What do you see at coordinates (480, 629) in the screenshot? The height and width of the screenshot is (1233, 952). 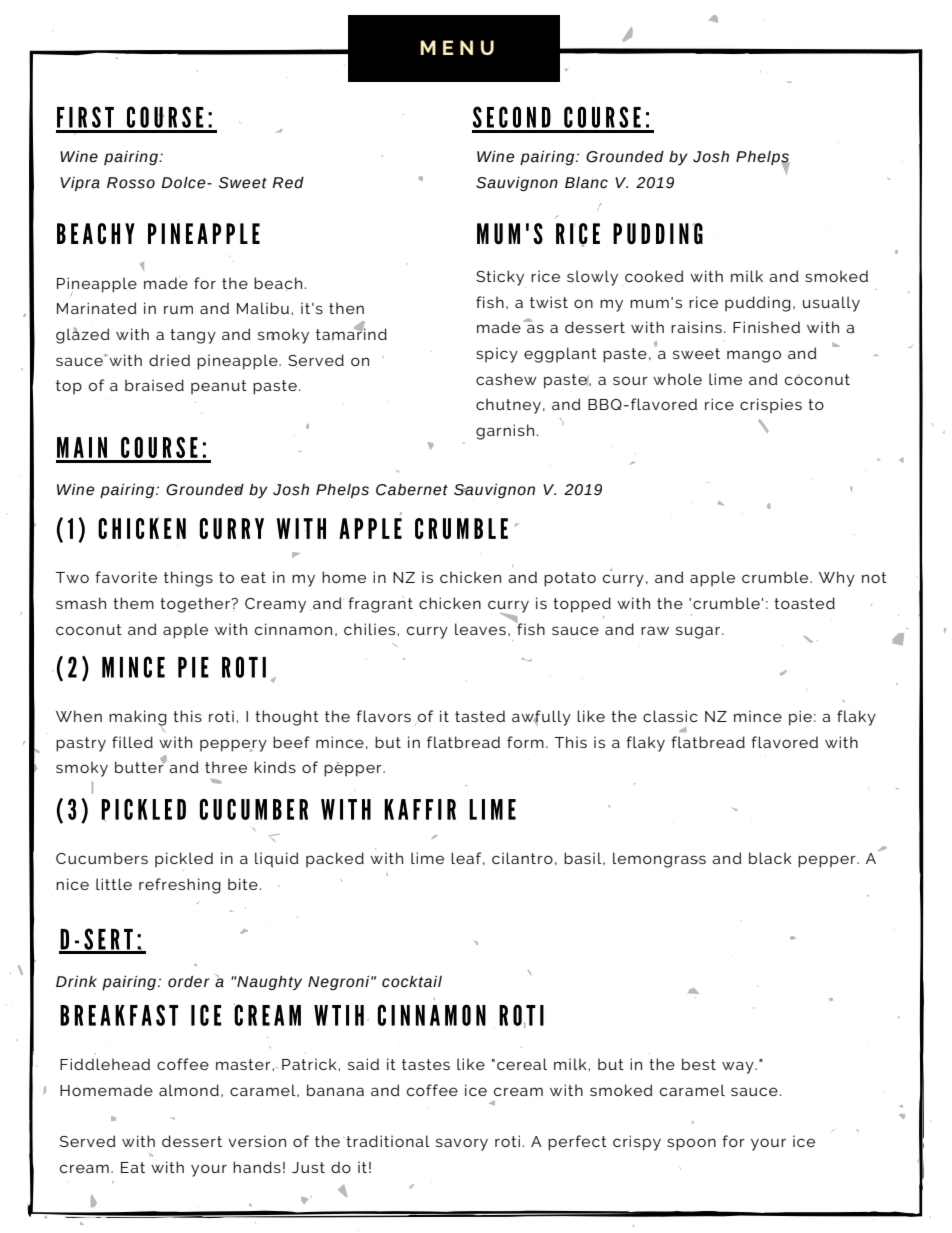 I see `leaves` at bounding box center [480, 629].
